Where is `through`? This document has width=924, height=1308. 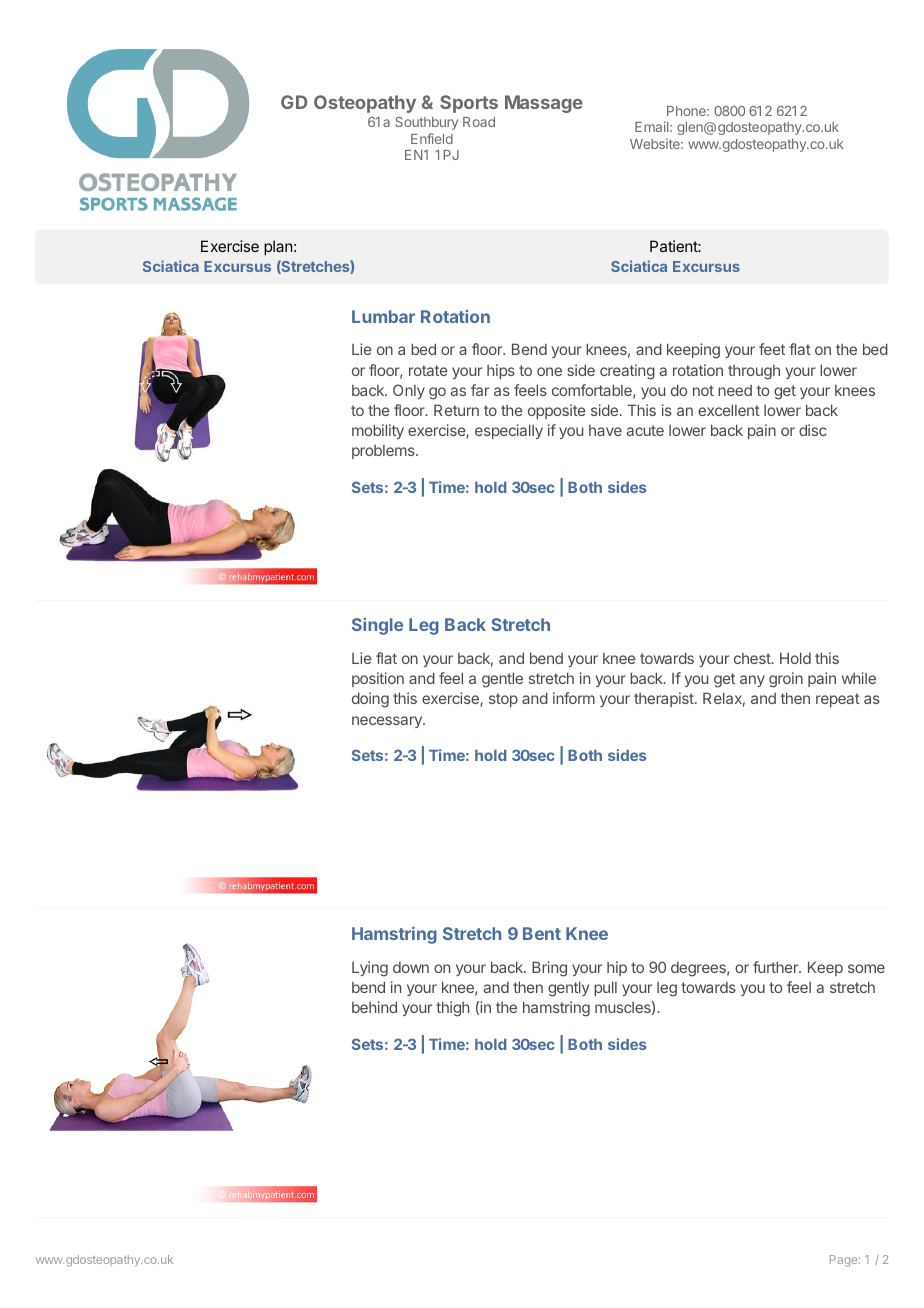
through is located at coordinates (754, 372).
